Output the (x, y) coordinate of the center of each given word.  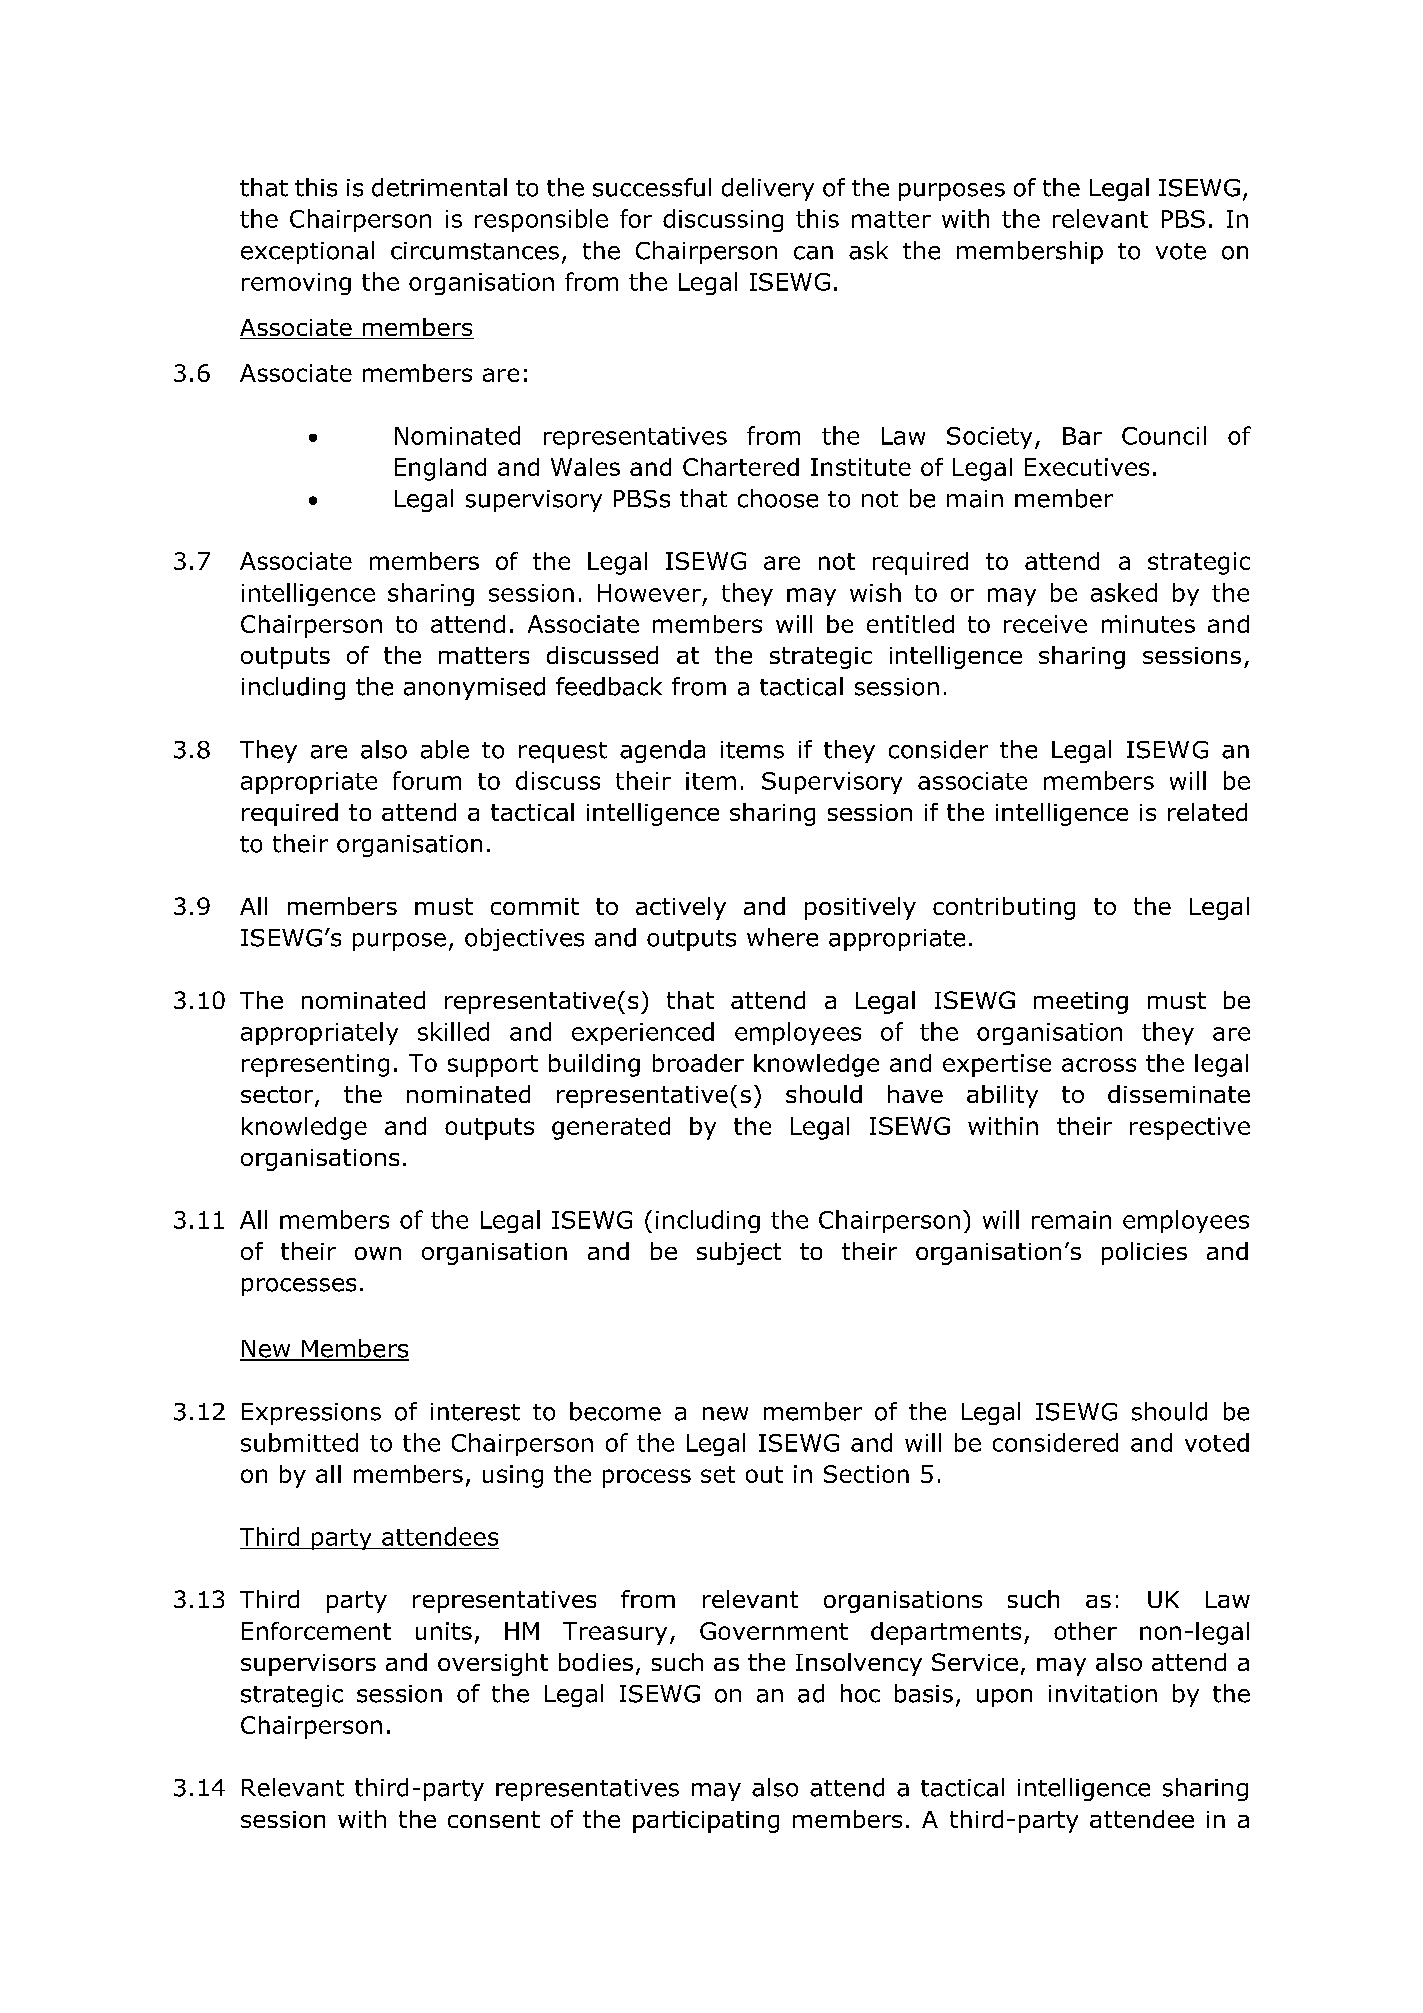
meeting (1081, 1003)
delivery (768, 189)
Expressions (311, 1414)
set (718, 1474)
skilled (453, 1031)
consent (494, 1819)
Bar (1082, 436)
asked (1124, 592)
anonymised (474, 688)
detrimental (439, 187)
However (649, 593)
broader (698, 1063)
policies (1144, 1253)
